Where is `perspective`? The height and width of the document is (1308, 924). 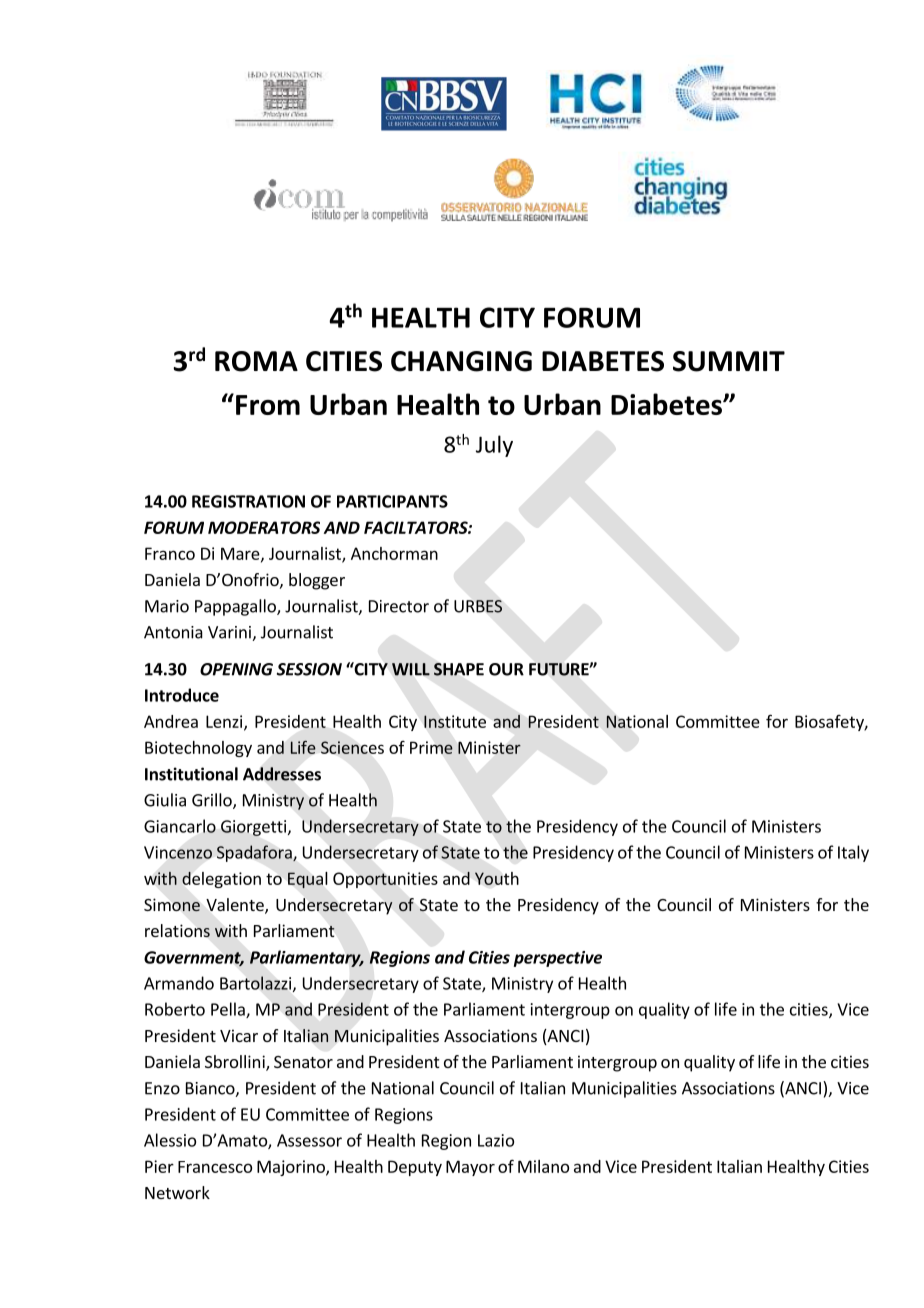
perspective is located at coordinates (558, 959).
